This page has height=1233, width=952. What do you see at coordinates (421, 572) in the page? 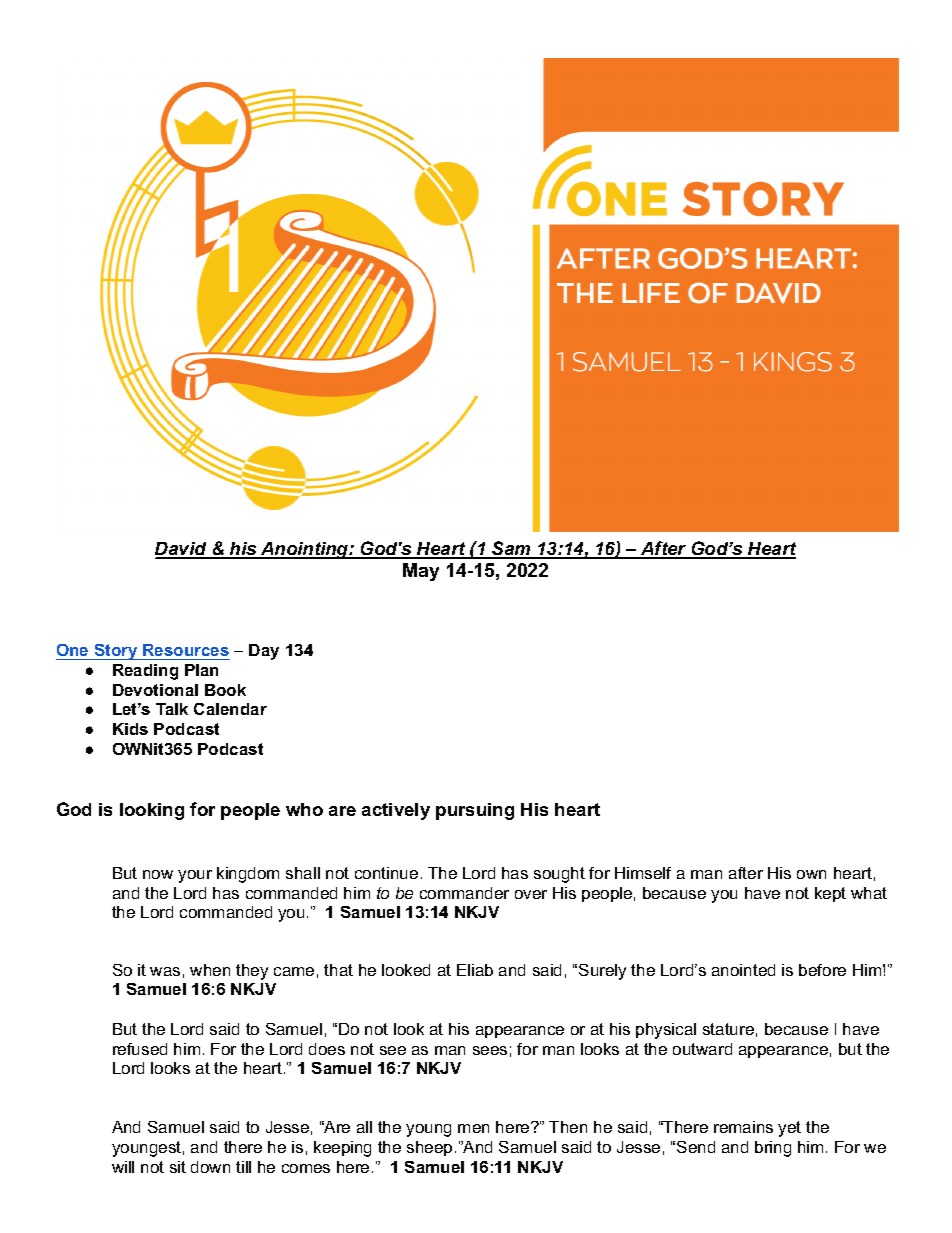
I see `May` at bounding box center [421, 572].
